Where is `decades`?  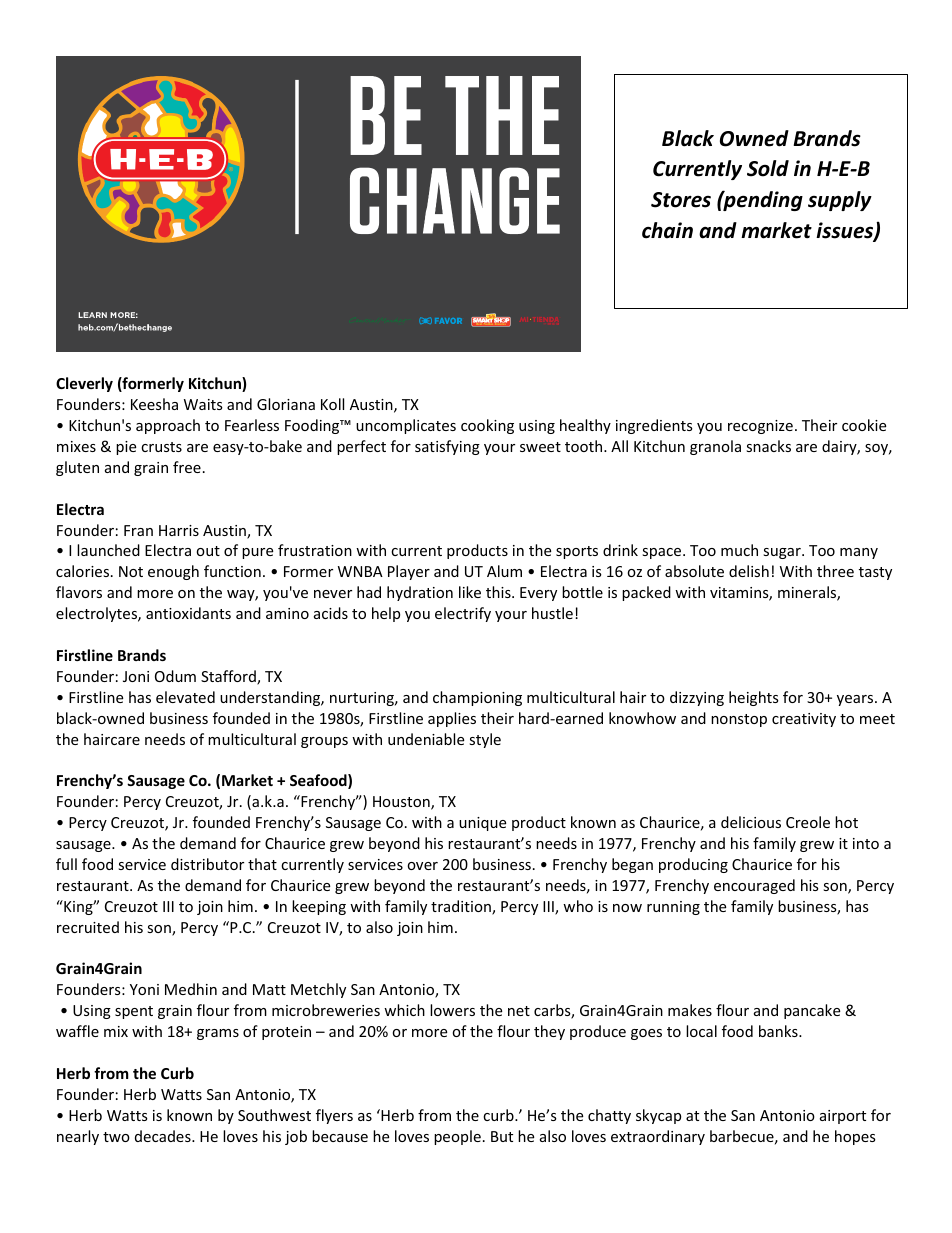
decades is located at coordinates (164, 1136).
